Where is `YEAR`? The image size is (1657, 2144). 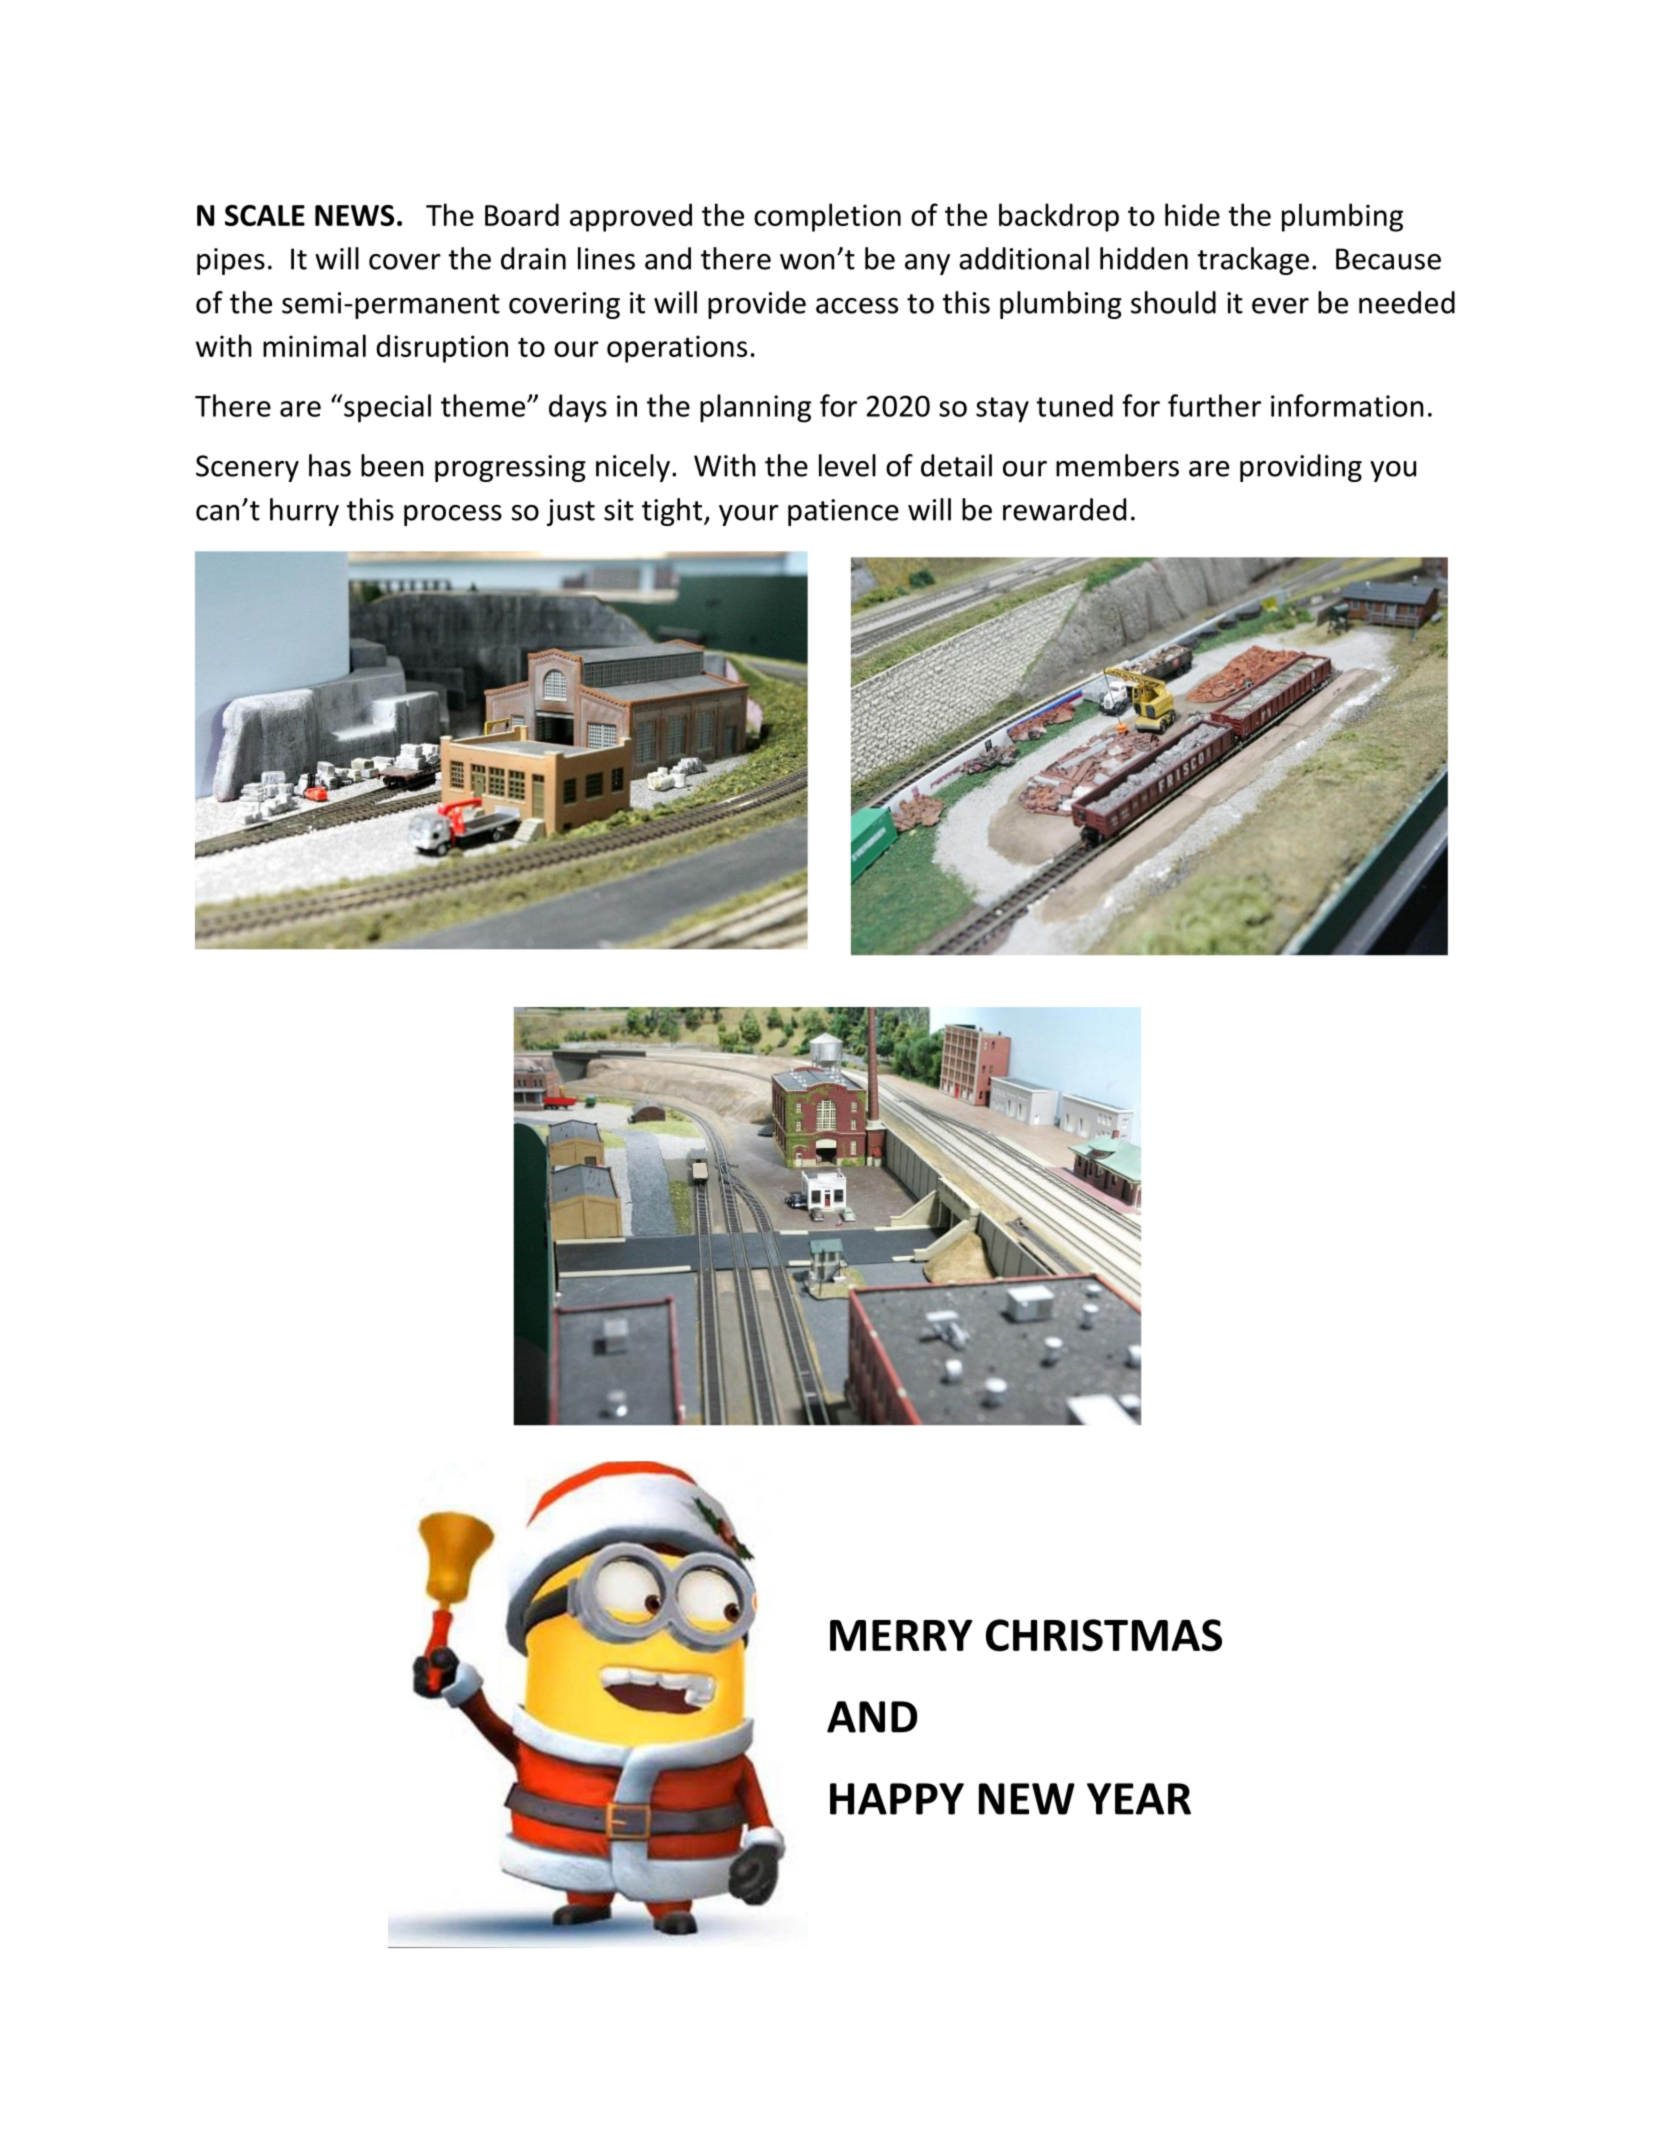
YEAR is located at coordinates (1139, 1799).
